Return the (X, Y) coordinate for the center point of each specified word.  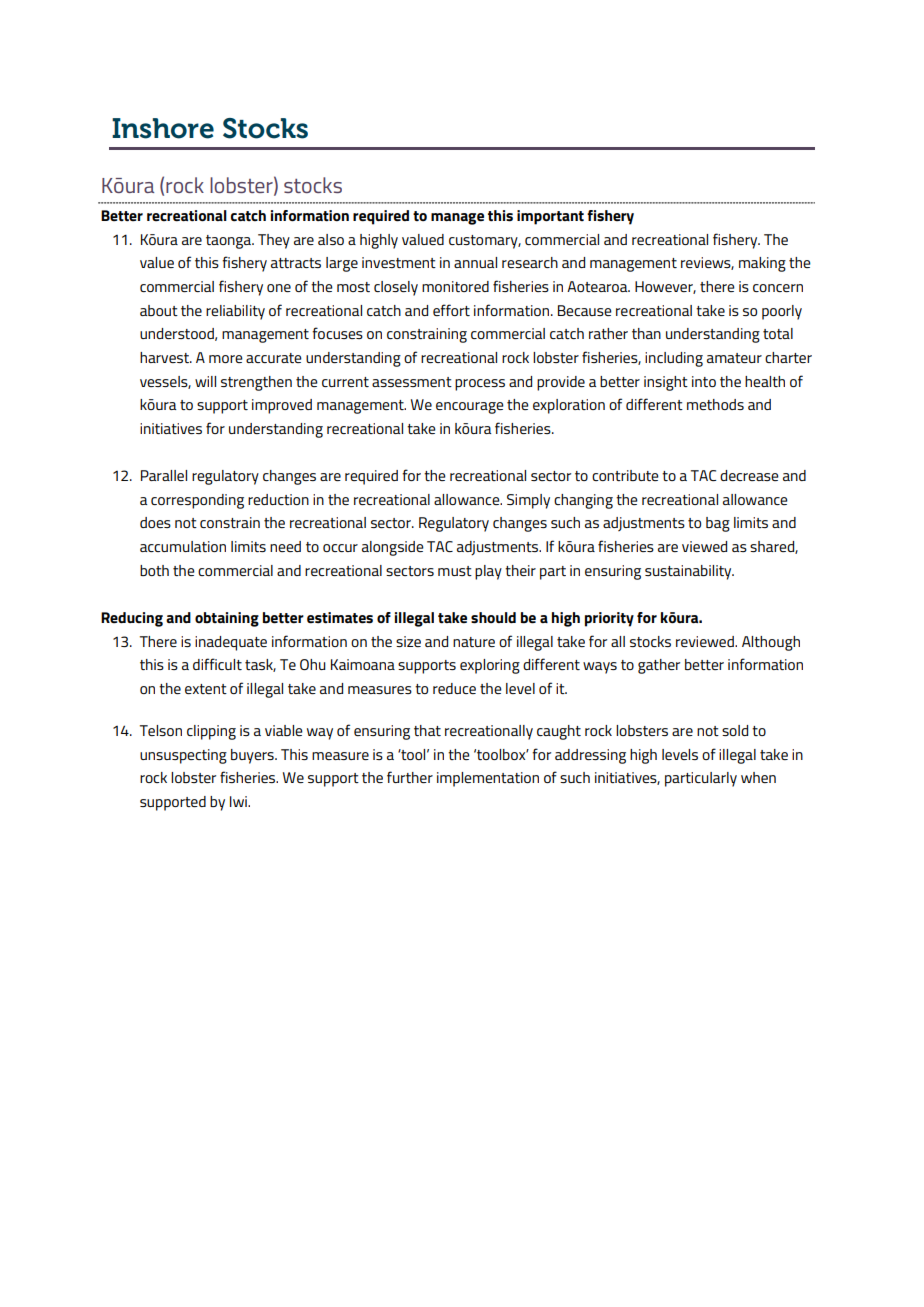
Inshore (163, 128)
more (226, 359)
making (762, 264)
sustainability (689, 572)
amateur (734, 358)
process (480, 385)
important (550, 217)
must (455, 571)
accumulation (183, 546)
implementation (488, 779)
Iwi (239, 801)
